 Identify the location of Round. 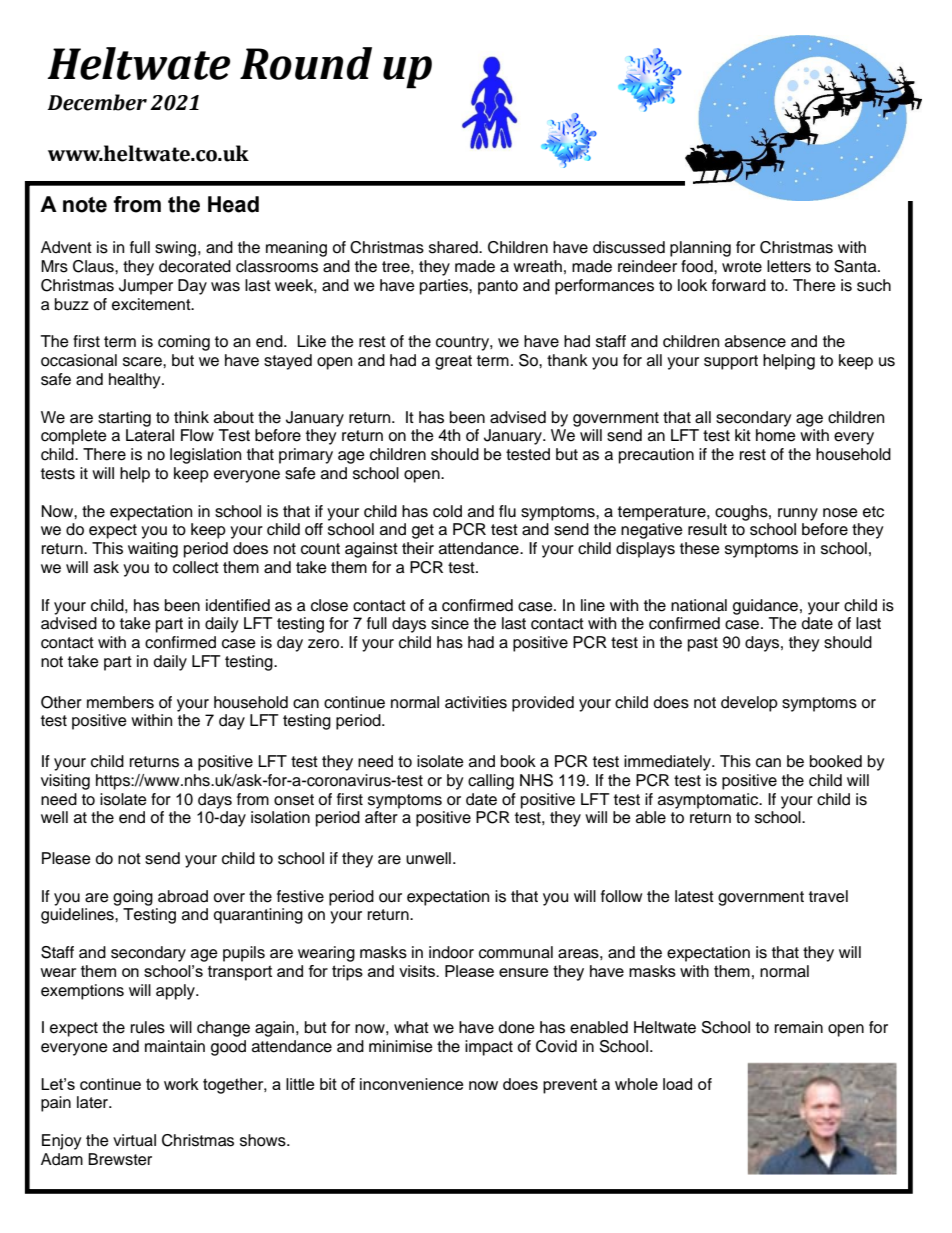
(306, 63).
